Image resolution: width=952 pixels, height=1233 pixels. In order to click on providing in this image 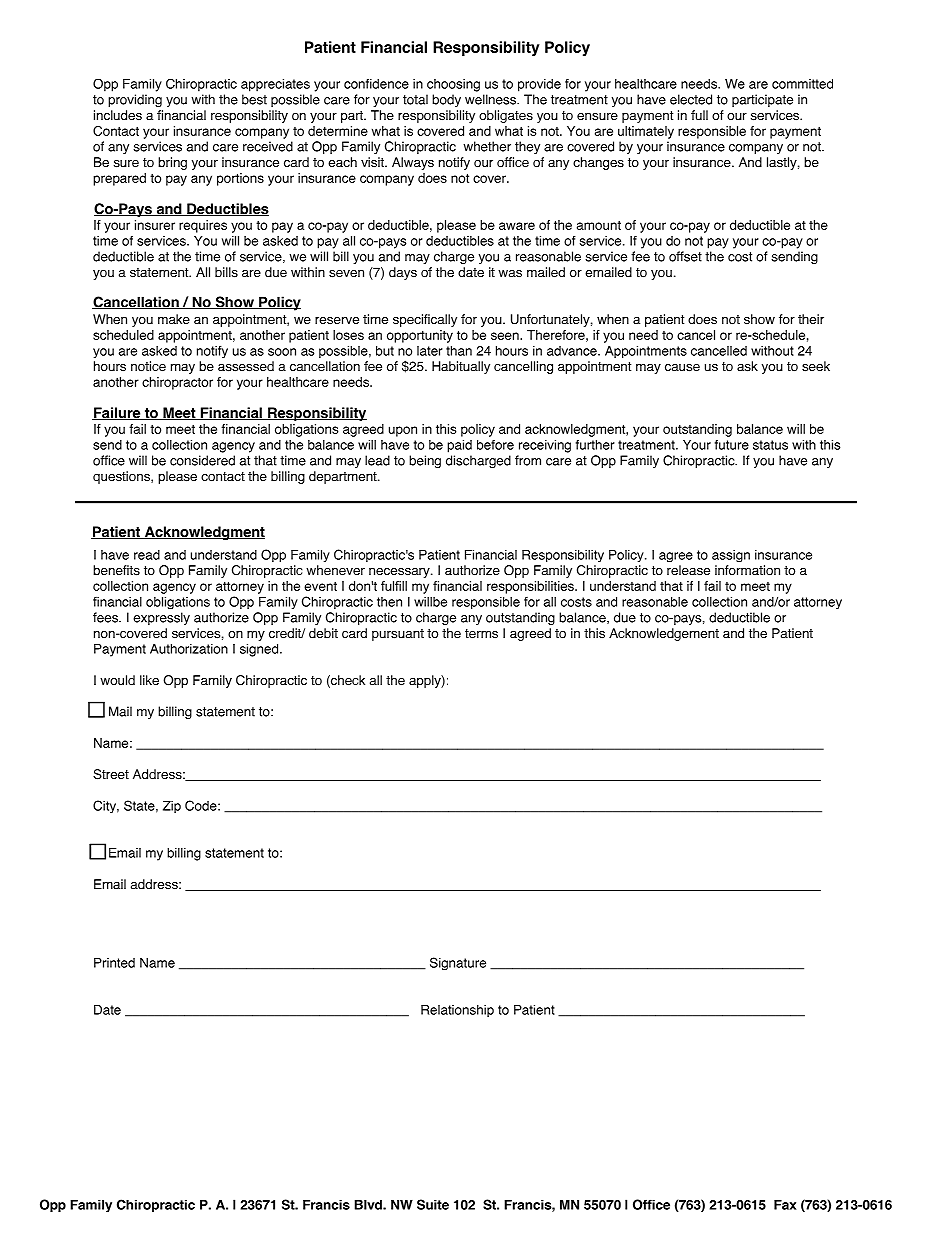, I will do `click(135, 100)`.
